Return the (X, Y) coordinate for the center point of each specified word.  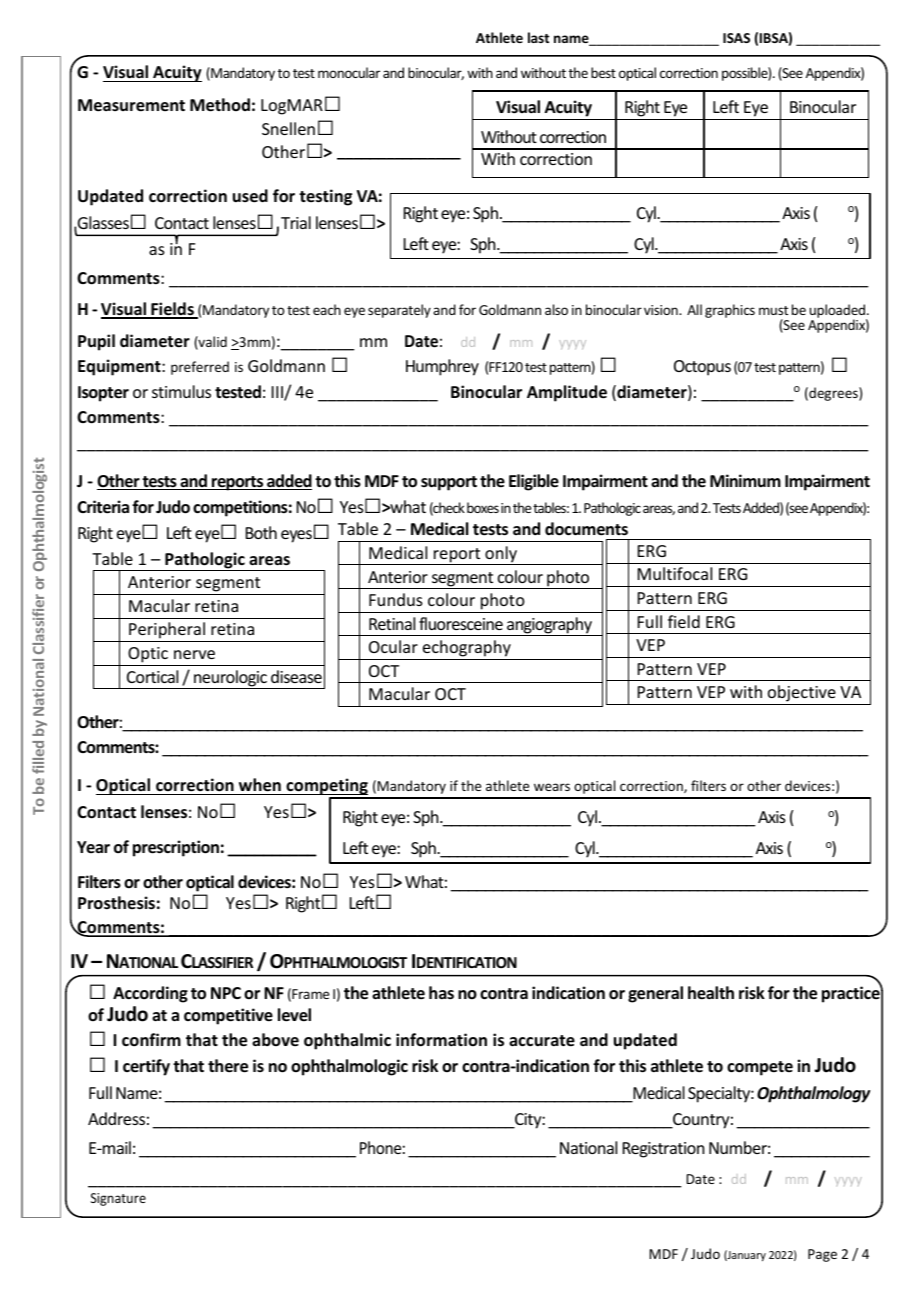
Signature (118, 1199)
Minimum (745, 480)
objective (802, 695)
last (538, 37)
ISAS (736, 38)
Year (93, 847)
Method (220, 105)
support (449, 483)
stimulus (181, 391)
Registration (663, 1150)
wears (552, 787)
